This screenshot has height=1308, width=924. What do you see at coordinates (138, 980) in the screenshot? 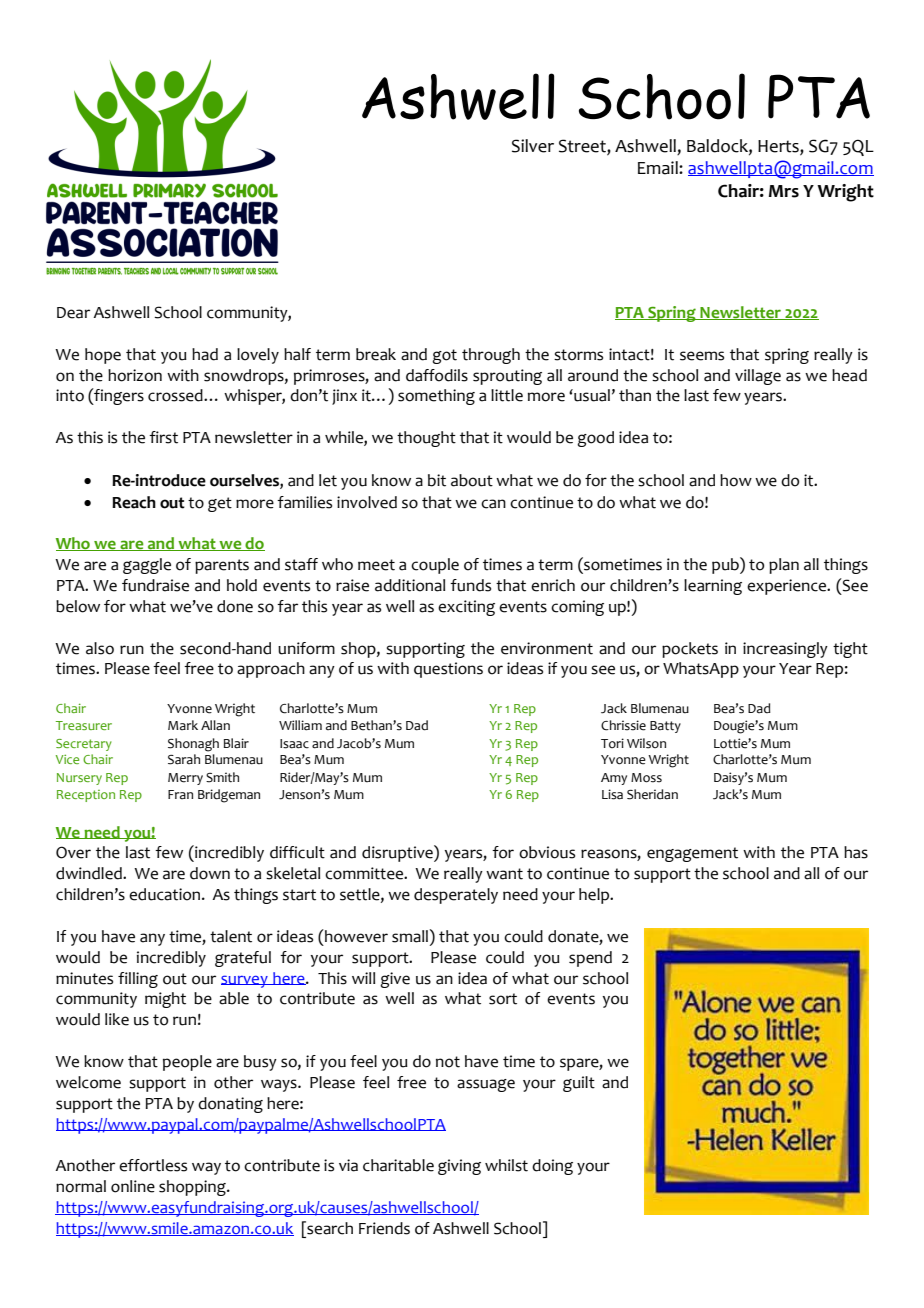
I see `filling` at bounding box center [138, 980].
